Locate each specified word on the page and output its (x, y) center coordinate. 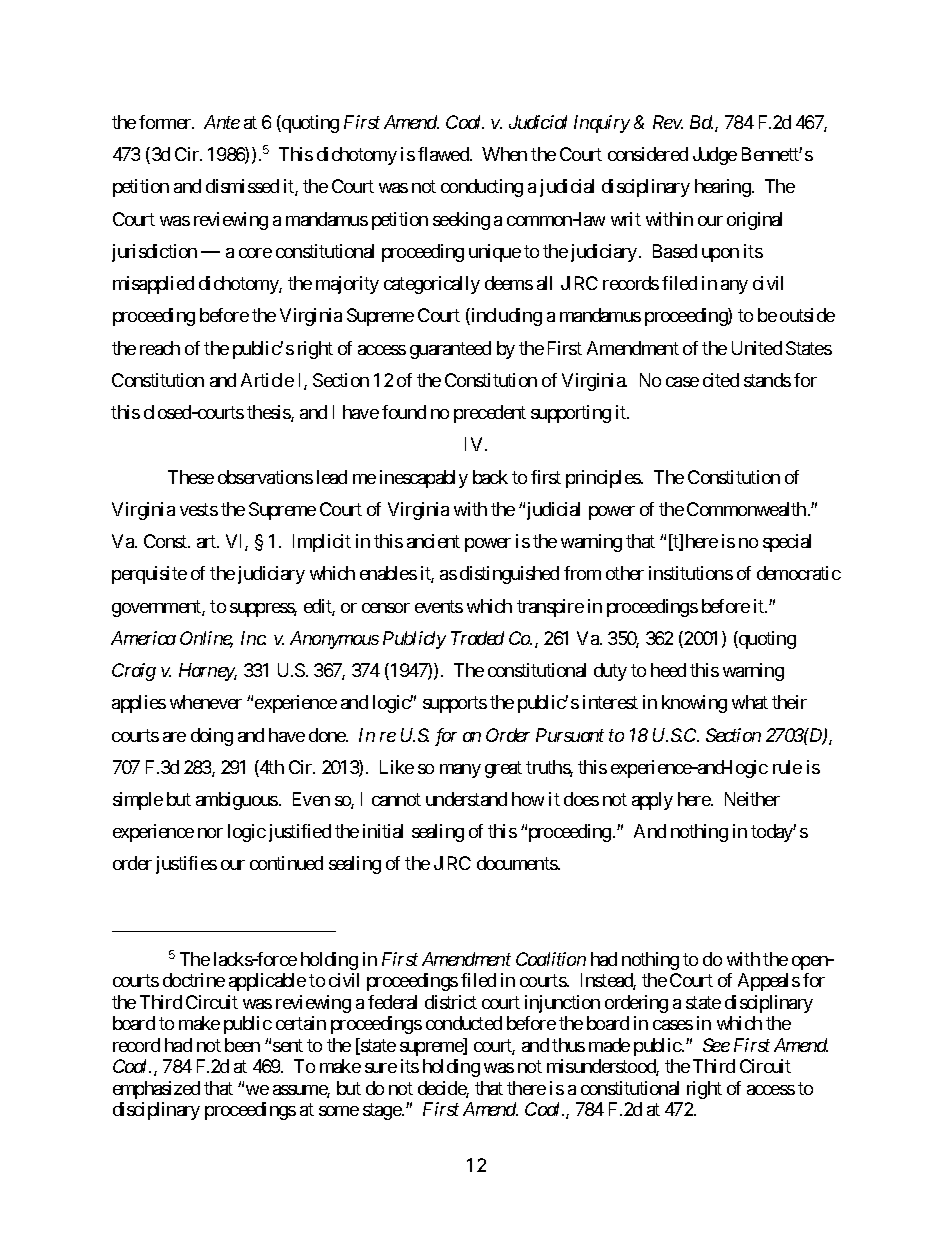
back (490, 477)
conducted (464, 1023)
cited (721, 380)
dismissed (242, 186)
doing (212, 737)
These (191, 477)
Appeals (769, 982)
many (460, 771)
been (242, 1045)
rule (787, 767)
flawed (444, 154)
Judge (715, 156)
